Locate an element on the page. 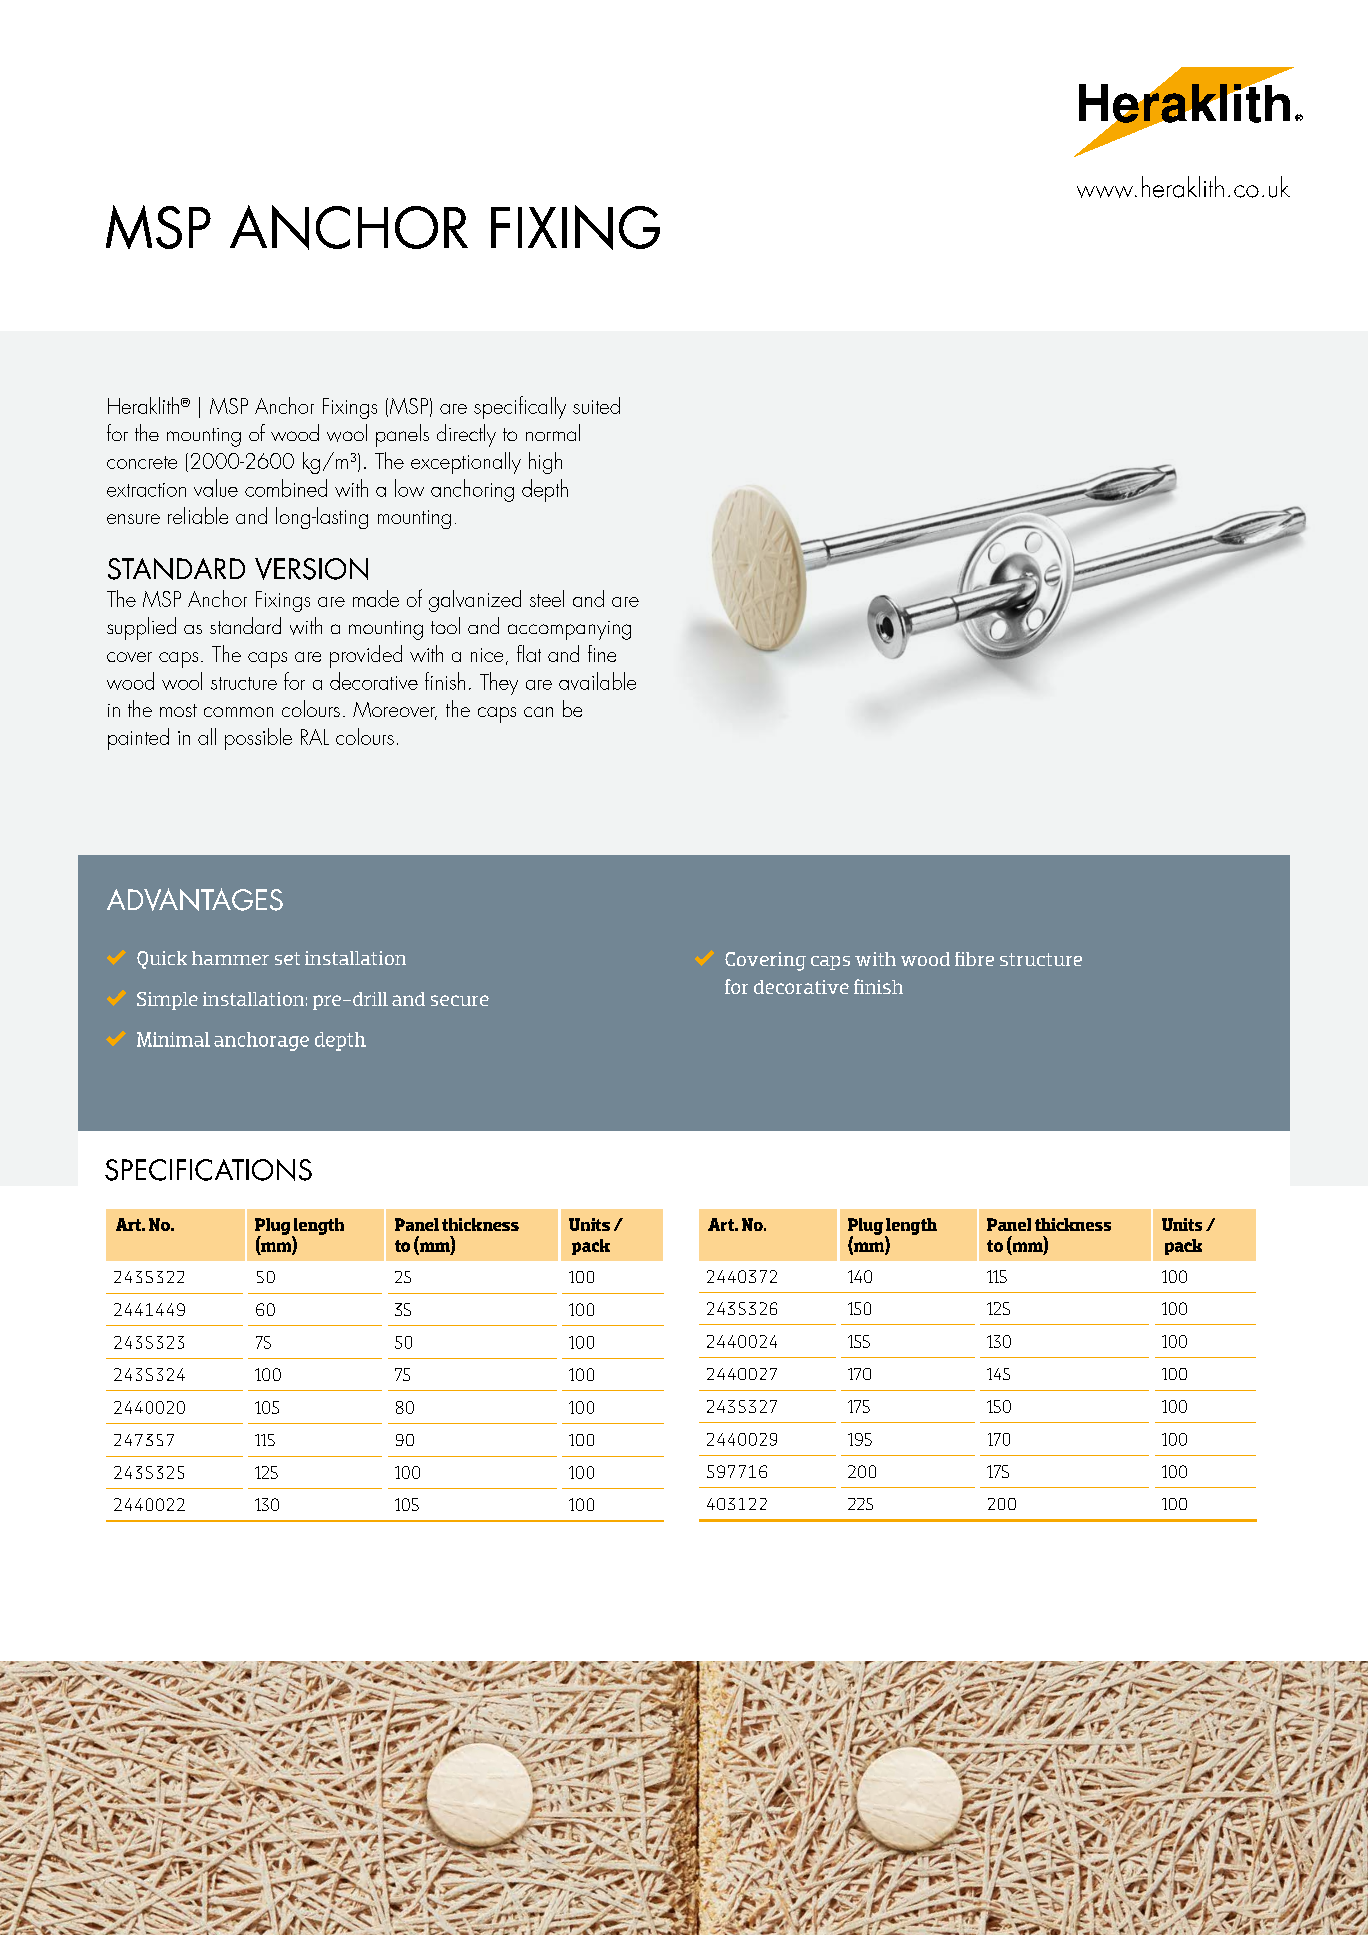 This image has height=1935, width=1368. SPECIFICATIONS is located at coordinates (208, 1170).
